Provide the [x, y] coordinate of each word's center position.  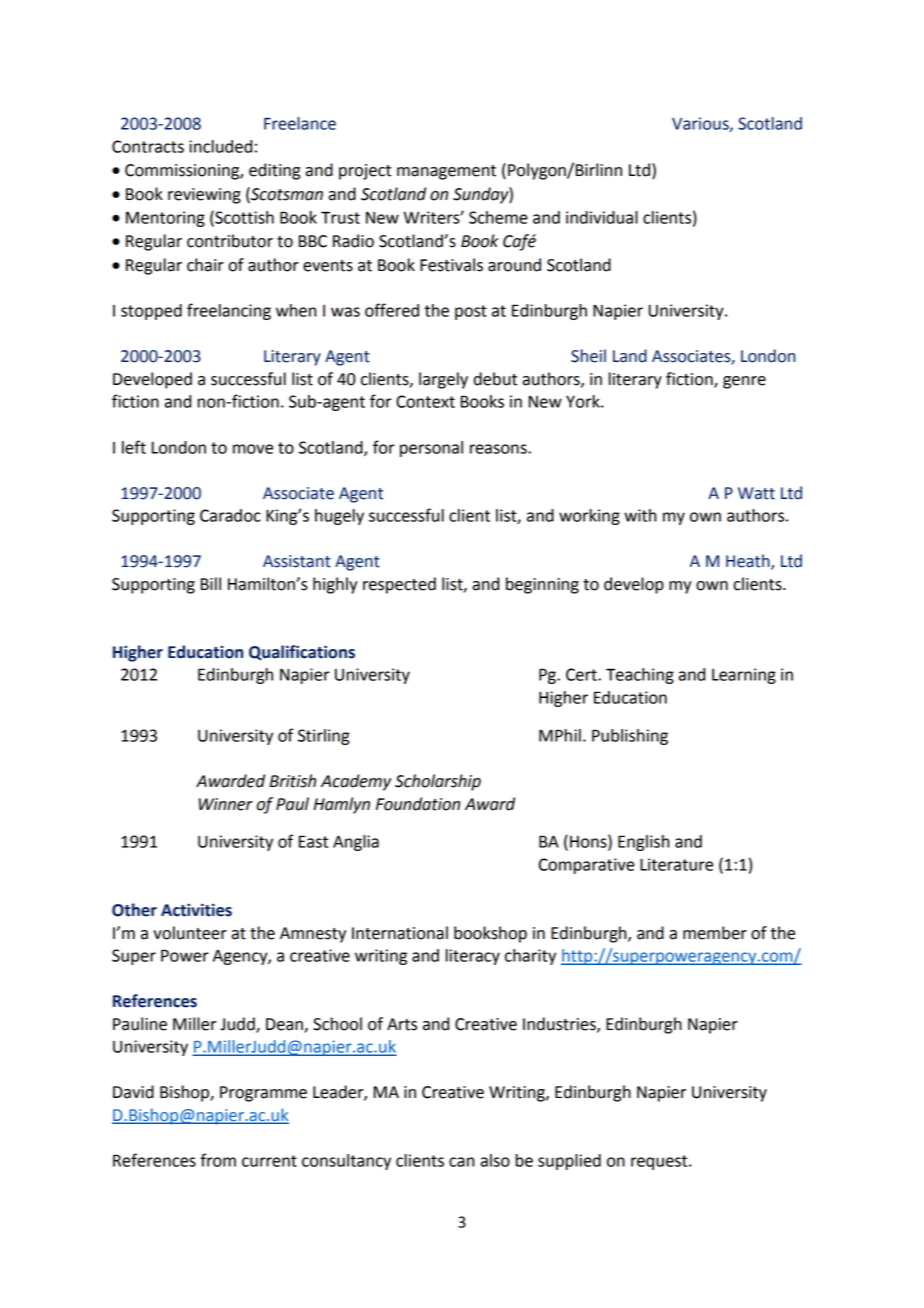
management [446, 172]
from [218, 1160]
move [253, 449]
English [643, 843]
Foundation [418, 804]
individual [602, 217]
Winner [226, 804]
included [220, 146]
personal [431, 449]
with [640, 515]
